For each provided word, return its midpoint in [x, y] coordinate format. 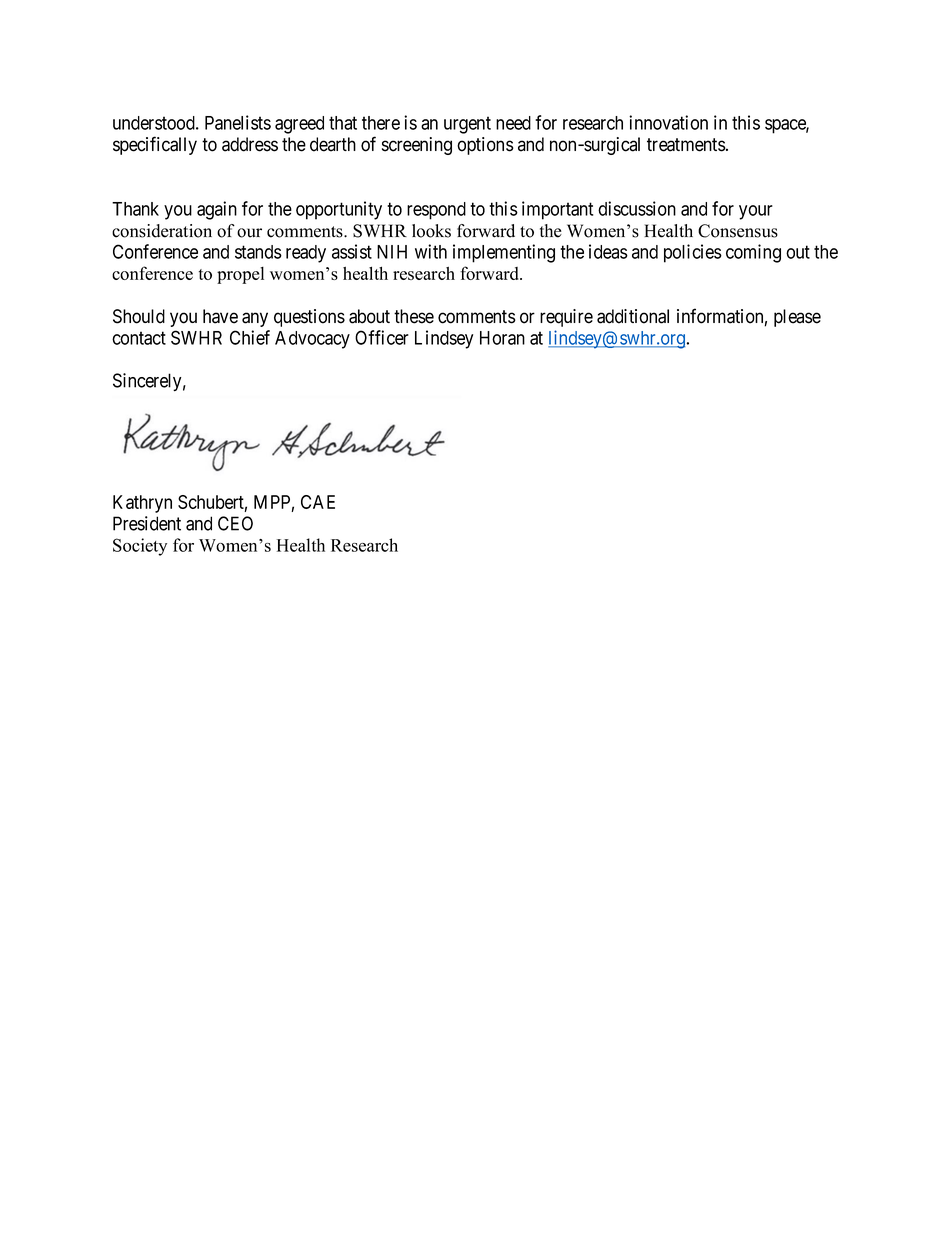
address [250, 144]
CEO [235, 523]
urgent [467, 125]
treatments [686, 145]
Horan [502, 338]
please [797, 318]
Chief [250, 337]
